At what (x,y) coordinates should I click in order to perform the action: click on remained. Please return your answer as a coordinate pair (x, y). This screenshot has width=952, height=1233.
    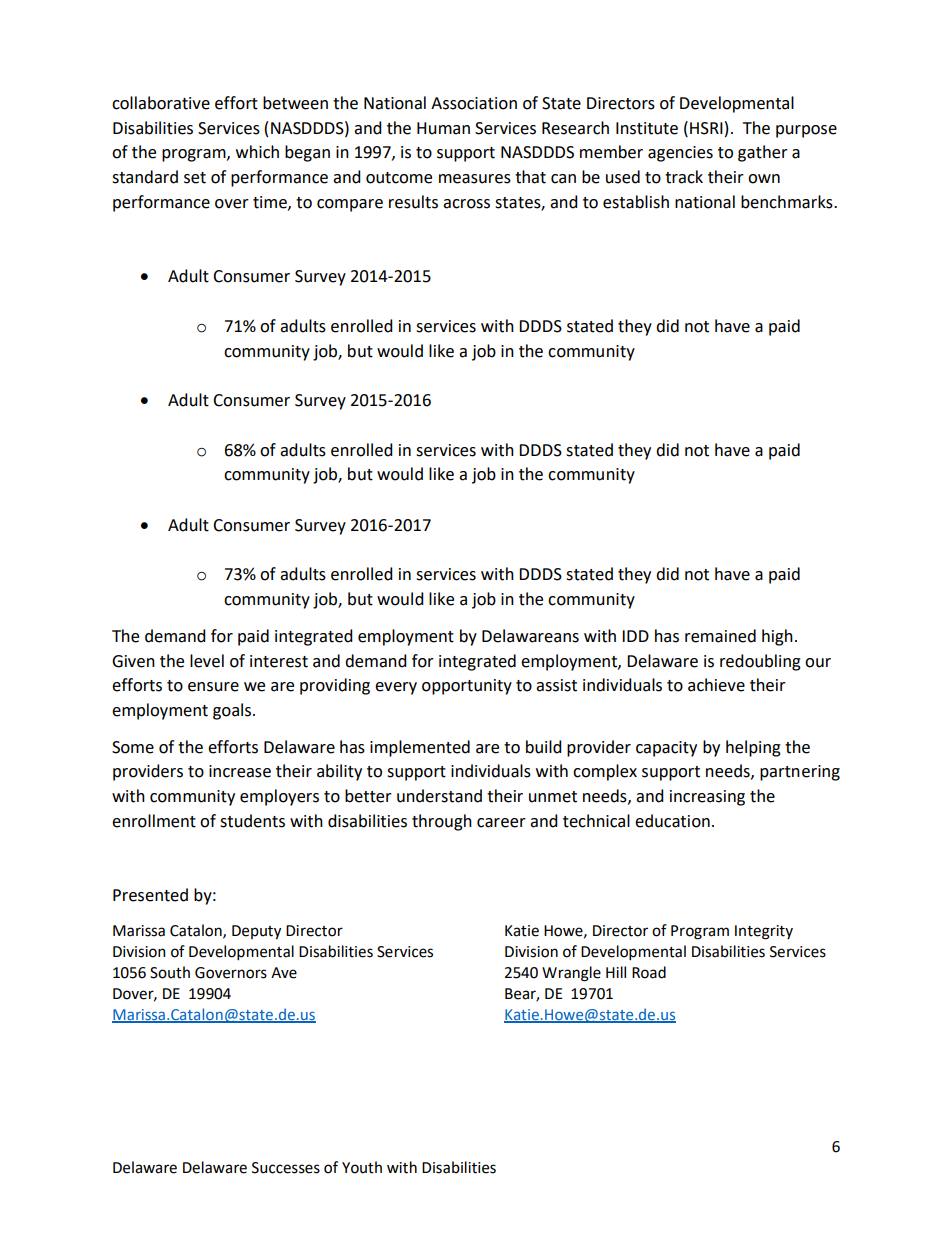
    Looking at the image, I should click on (720, 636).
